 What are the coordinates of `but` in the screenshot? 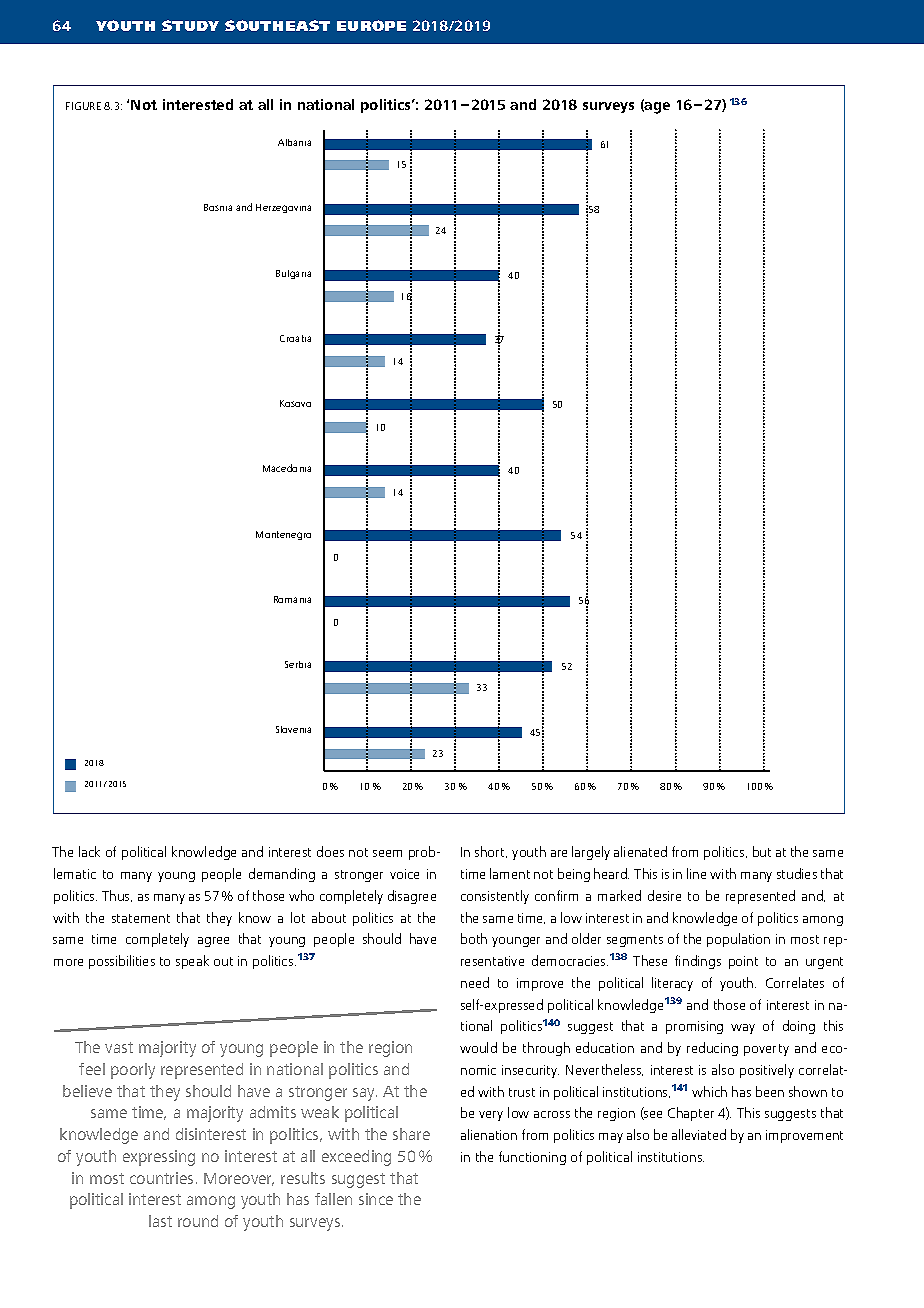 It's located at (762, 851).
